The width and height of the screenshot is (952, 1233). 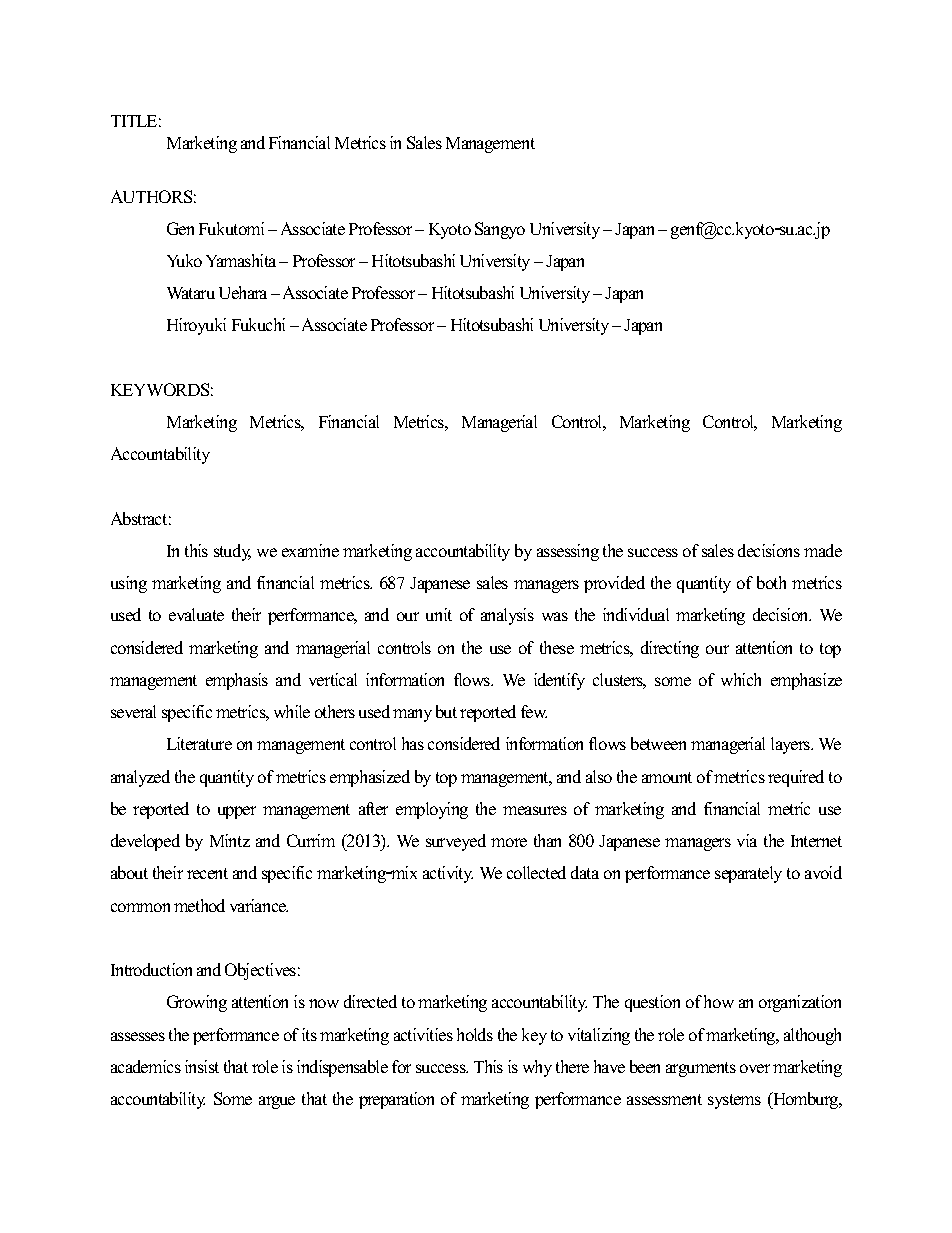 I want to click on separately, so click(x=748, y=874).
